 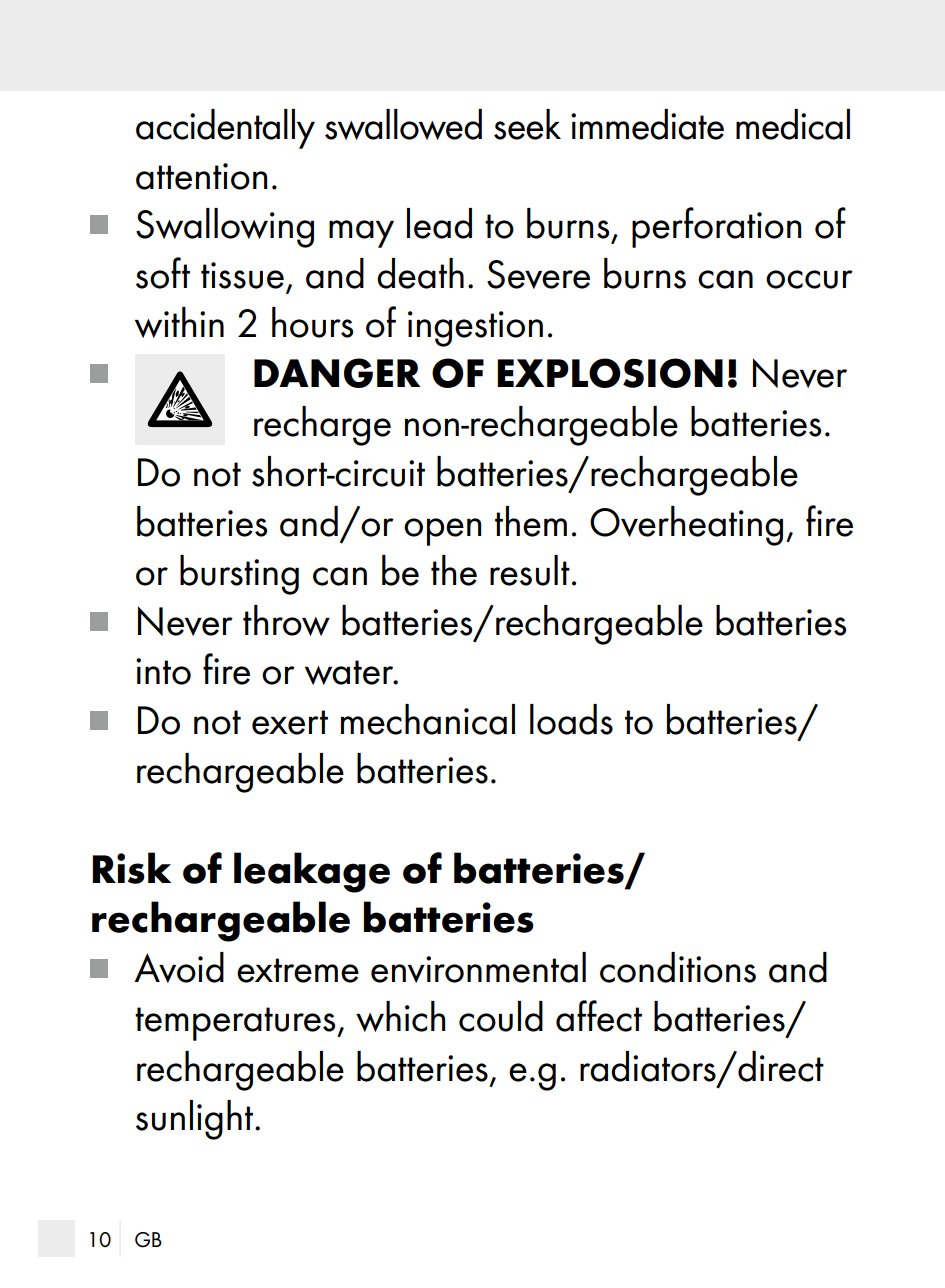 I want to click on sunlight, so click(x=194, y=1120).
